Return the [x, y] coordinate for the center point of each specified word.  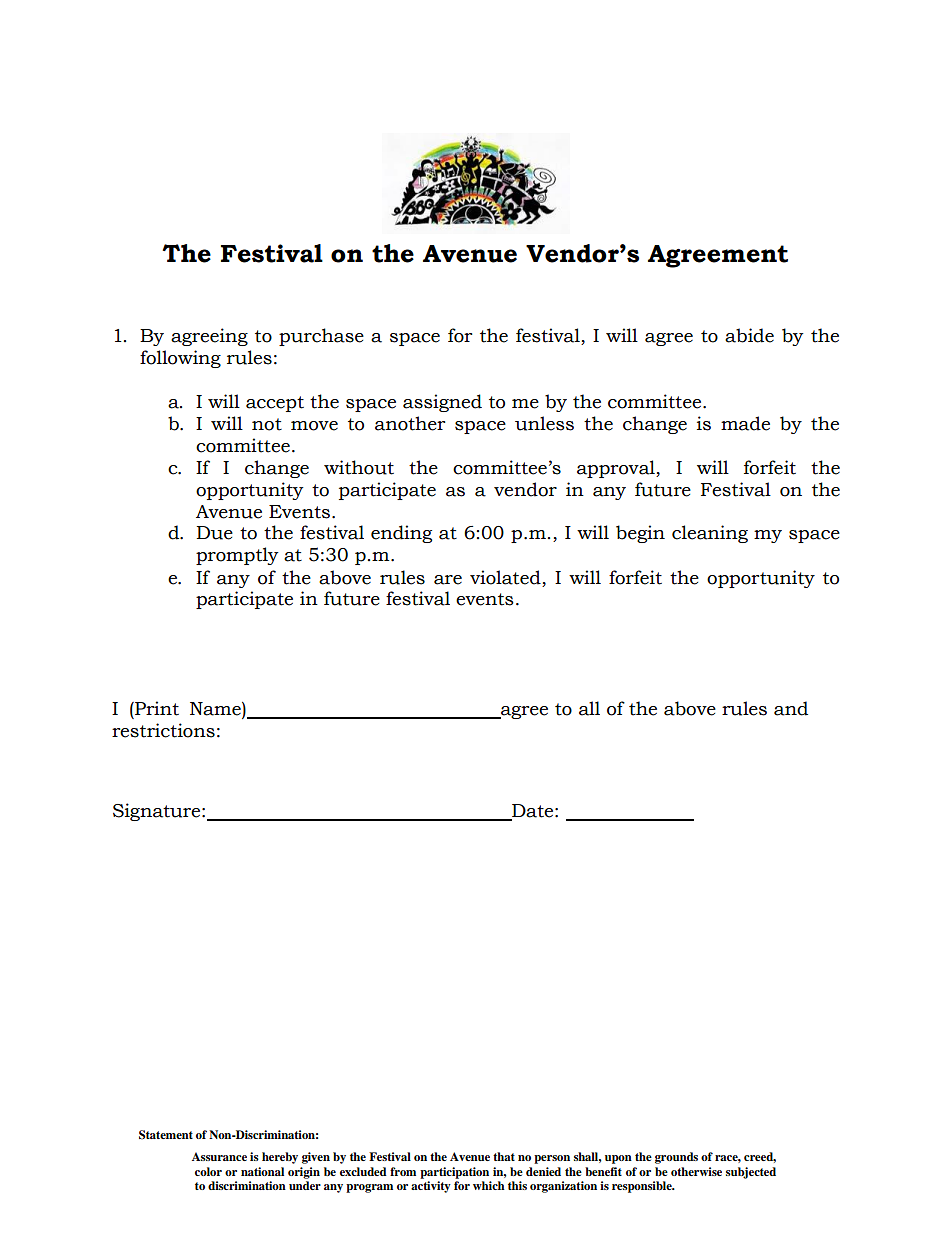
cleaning [710, 534]
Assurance [219, 1156]
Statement [166, 1135]
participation [454, 1173]
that [504, 1156]
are [448, 580]
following [180, 359]
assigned [442, 403]
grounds [676, 1158]
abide [749, 335]
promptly [237, 556]
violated [505, 577]
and [791, 708]
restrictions [163, 730]
